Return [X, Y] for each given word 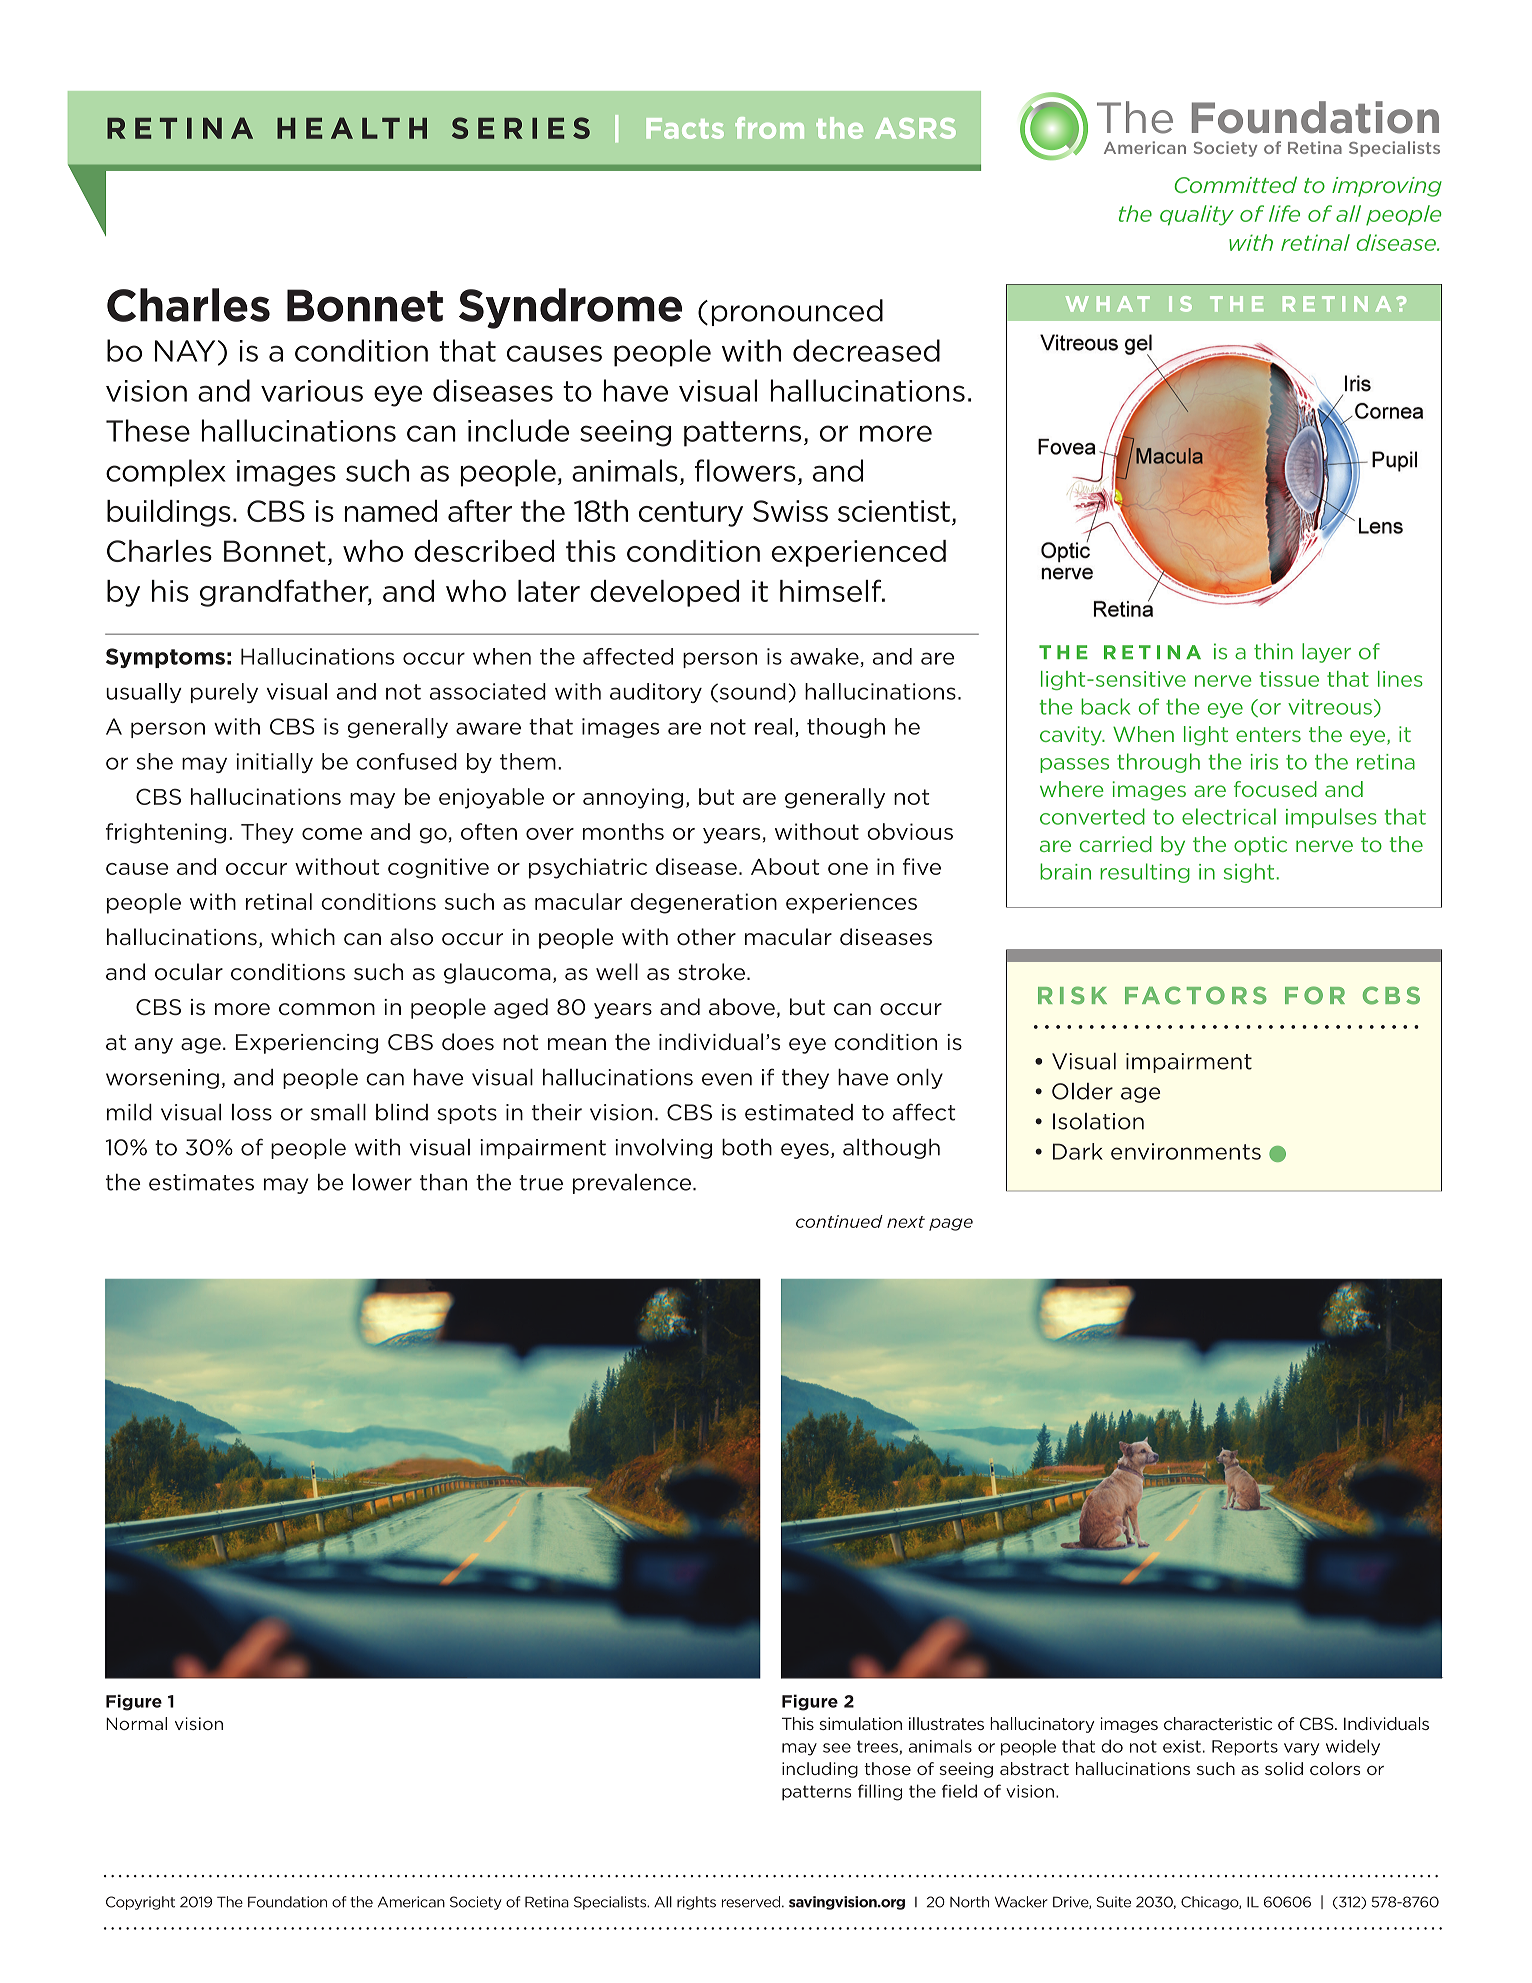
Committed [1235, 184]
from [769, 128]
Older [1082, 1091]
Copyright [140, 1903]
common [327, 1009]
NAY [185, 351]
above [742, 1007]
